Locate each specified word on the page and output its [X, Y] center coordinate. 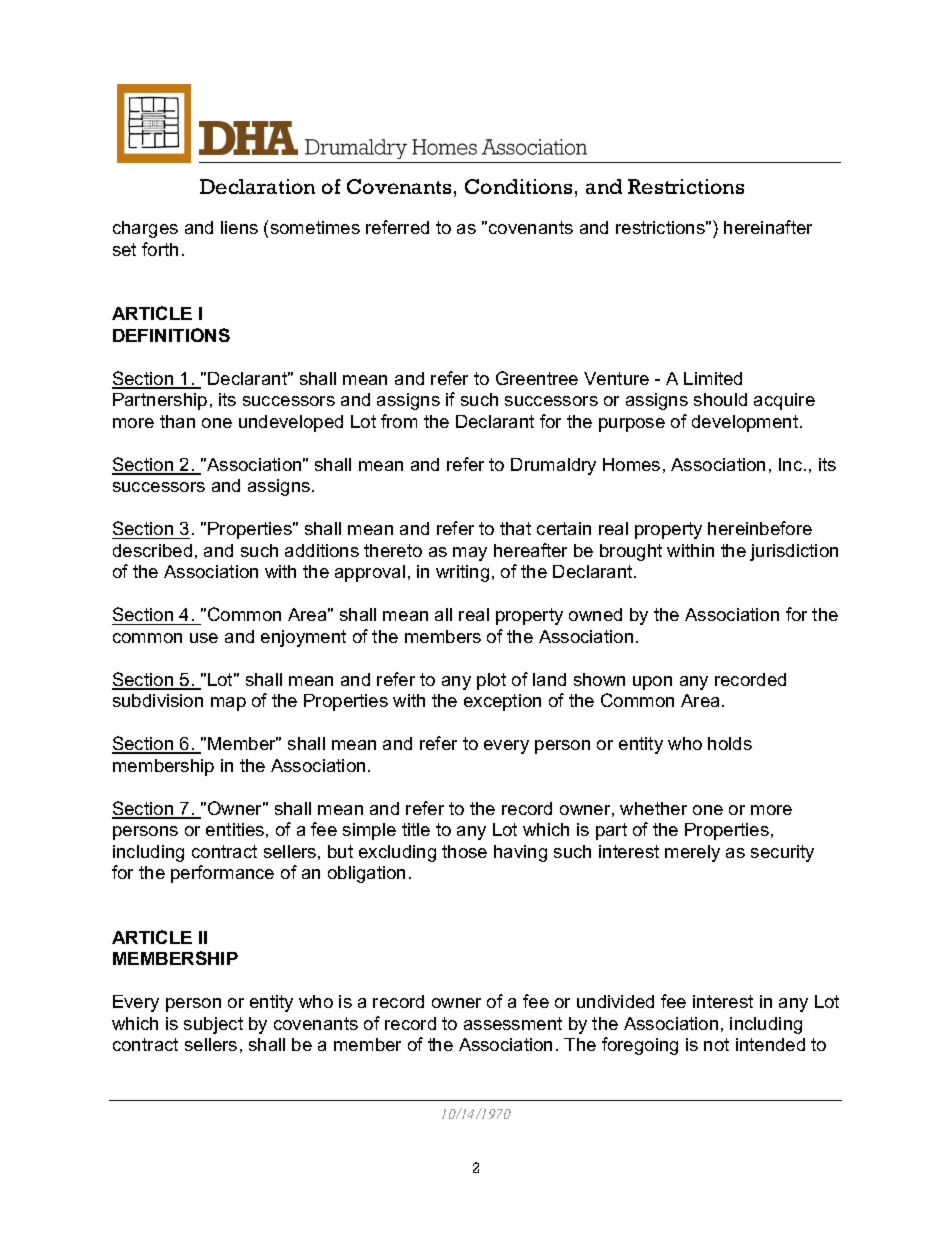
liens [239, 227]
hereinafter [768, 227]
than [177, 421]
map [228, 704]
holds [730, 743]
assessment [513, 1023]
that [515, 528]
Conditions [518, 186]
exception [502, 702]
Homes [631, 464]
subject [213, 1025]
